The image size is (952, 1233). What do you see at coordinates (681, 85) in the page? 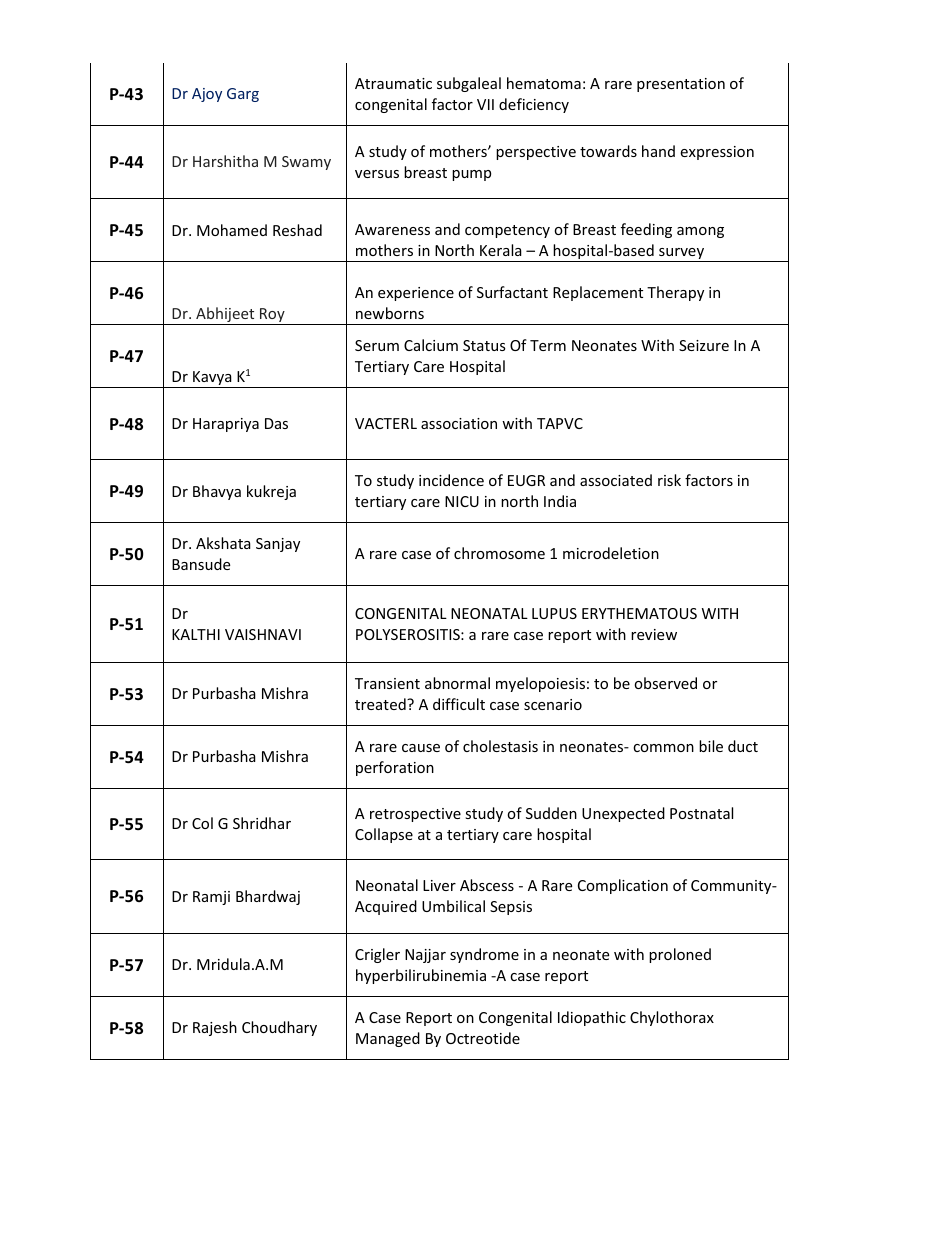
I see `presentation` at bounding box center [681, 85].
